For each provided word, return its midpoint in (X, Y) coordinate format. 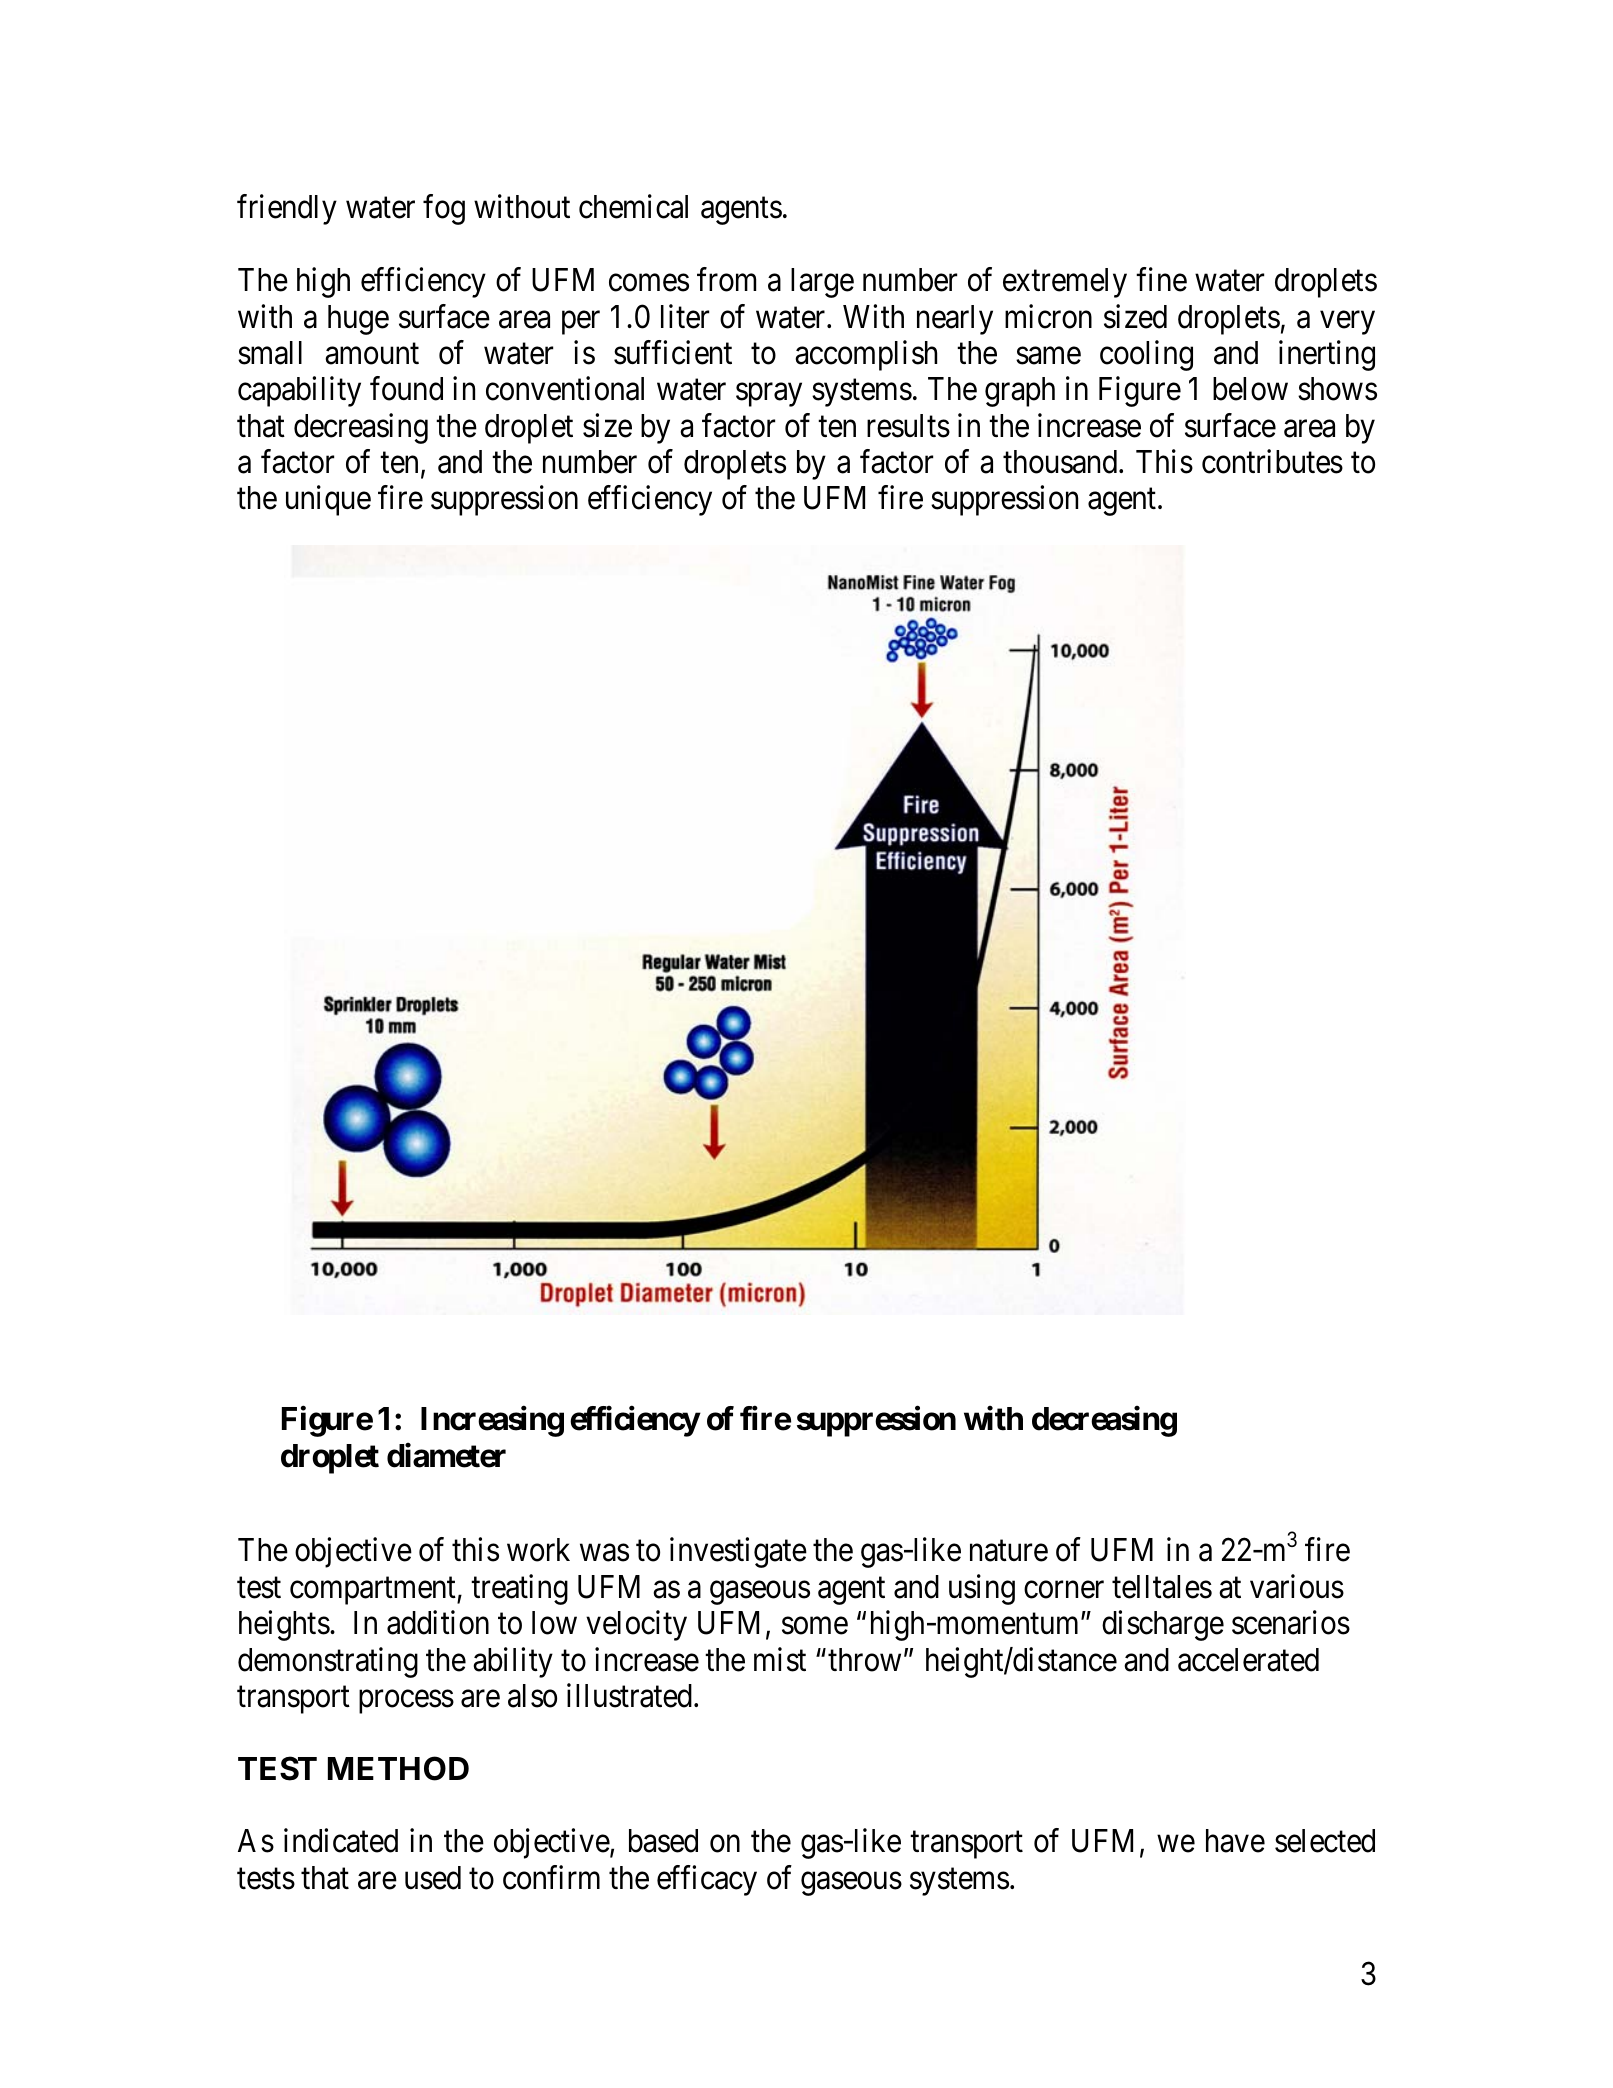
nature (1009, 1551)
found (406, 389)
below (1250, 389)
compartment (374, 1591)
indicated (341, 1841)
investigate (738, 1553)
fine (1161, 280)
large (822, 283)
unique (328, 501)
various (1297, 1586)
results (908, 426)
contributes (1272, 462)
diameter (446, 1456)
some (815, 1626)
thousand (1061, 462)
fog (444, 210)
